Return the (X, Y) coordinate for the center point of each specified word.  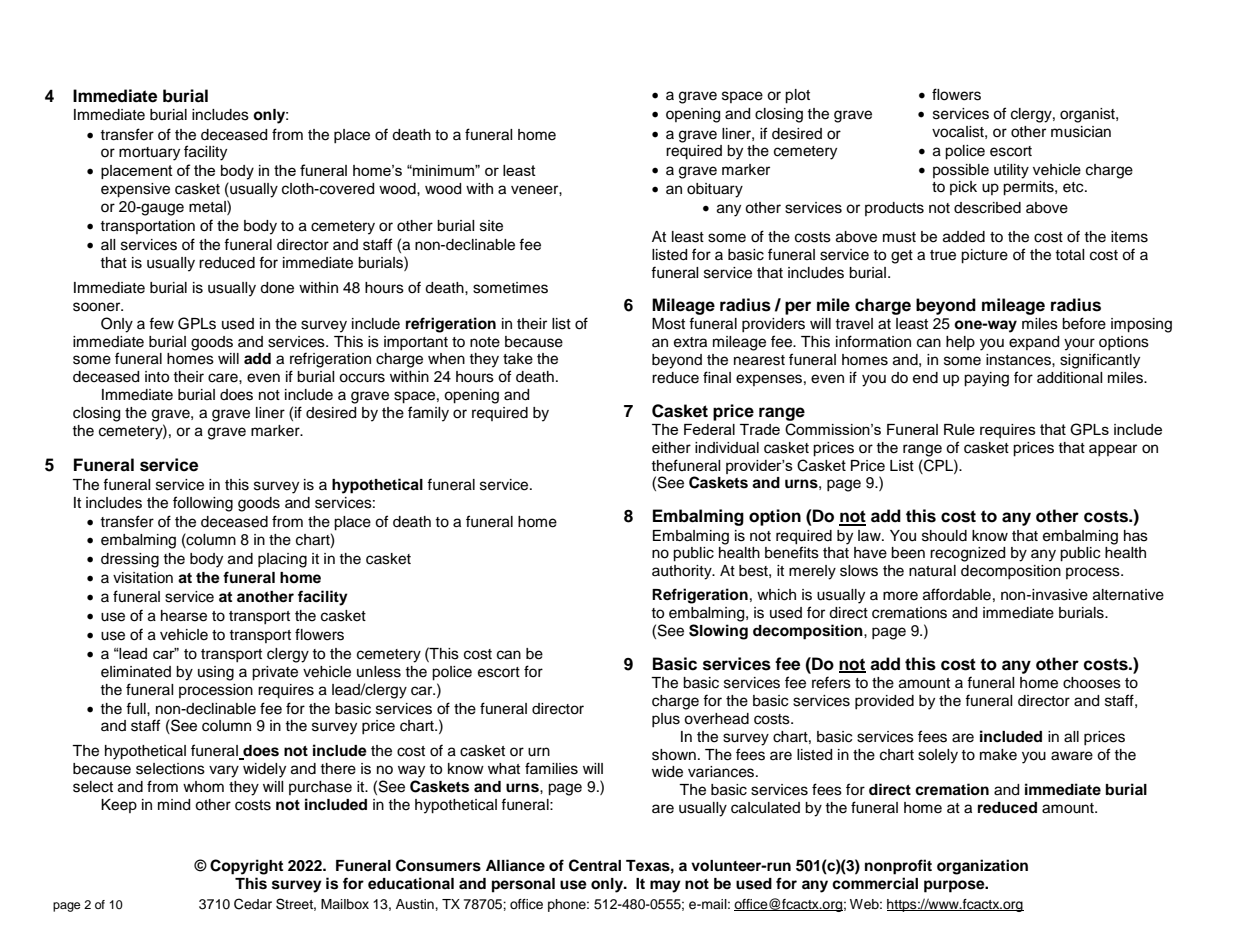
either (671, 448)
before (1084, 323)
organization (982, 867)
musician (1081, 132)
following (203, 504)
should (944, 536)
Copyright (246, 867)
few (161, 323)
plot (797, 96)
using (216, 673)
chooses (1092, 683)
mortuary (149, 154)
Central (595, 865)
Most (668, 324)
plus (666, 720)
